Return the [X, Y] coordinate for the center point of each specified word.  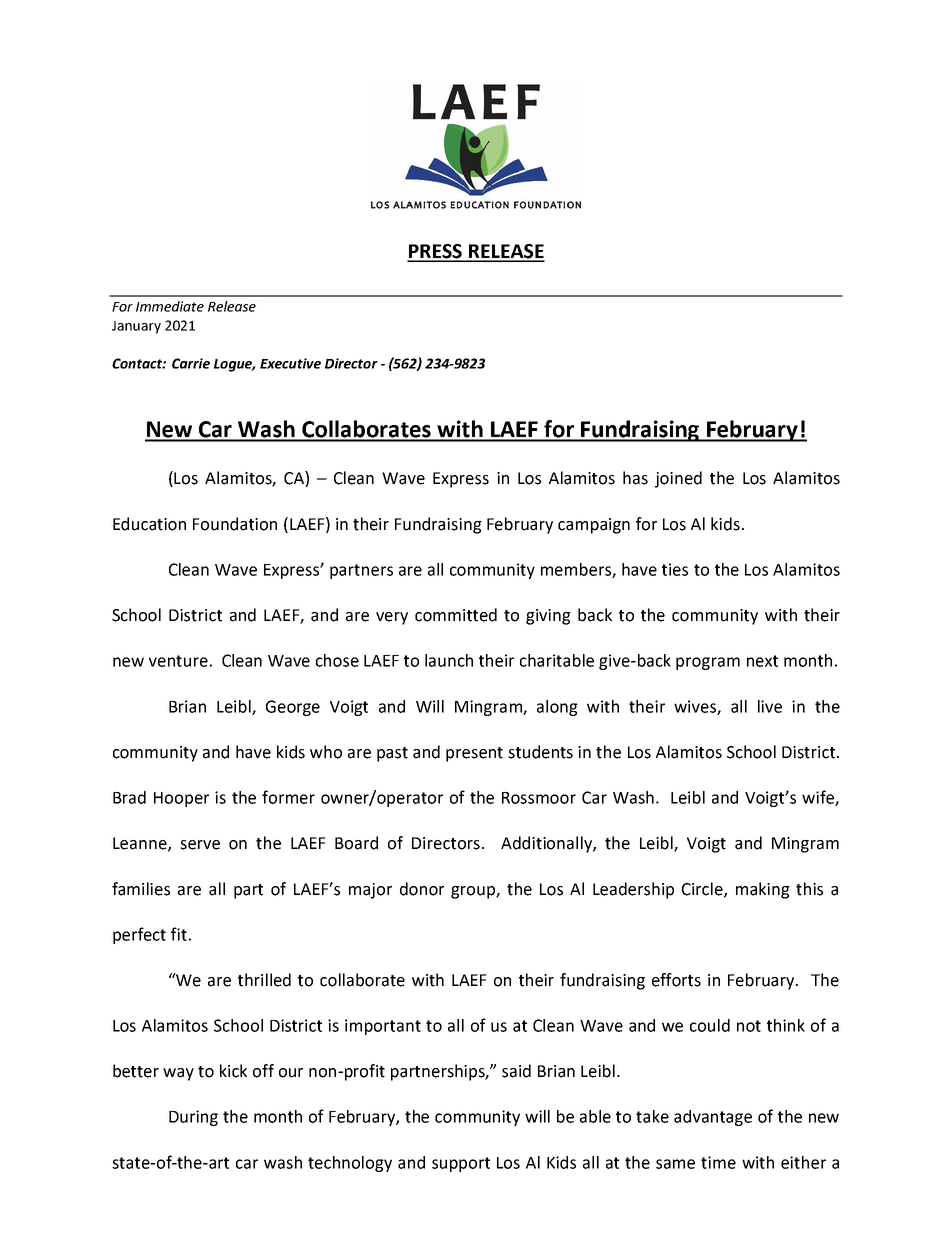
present [474, 754]
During [193, 1118]
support [461, 1164]
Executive [290, 363]
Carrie [191, 363]
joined [678, 479]
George [293, 708]
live [770, 706]
